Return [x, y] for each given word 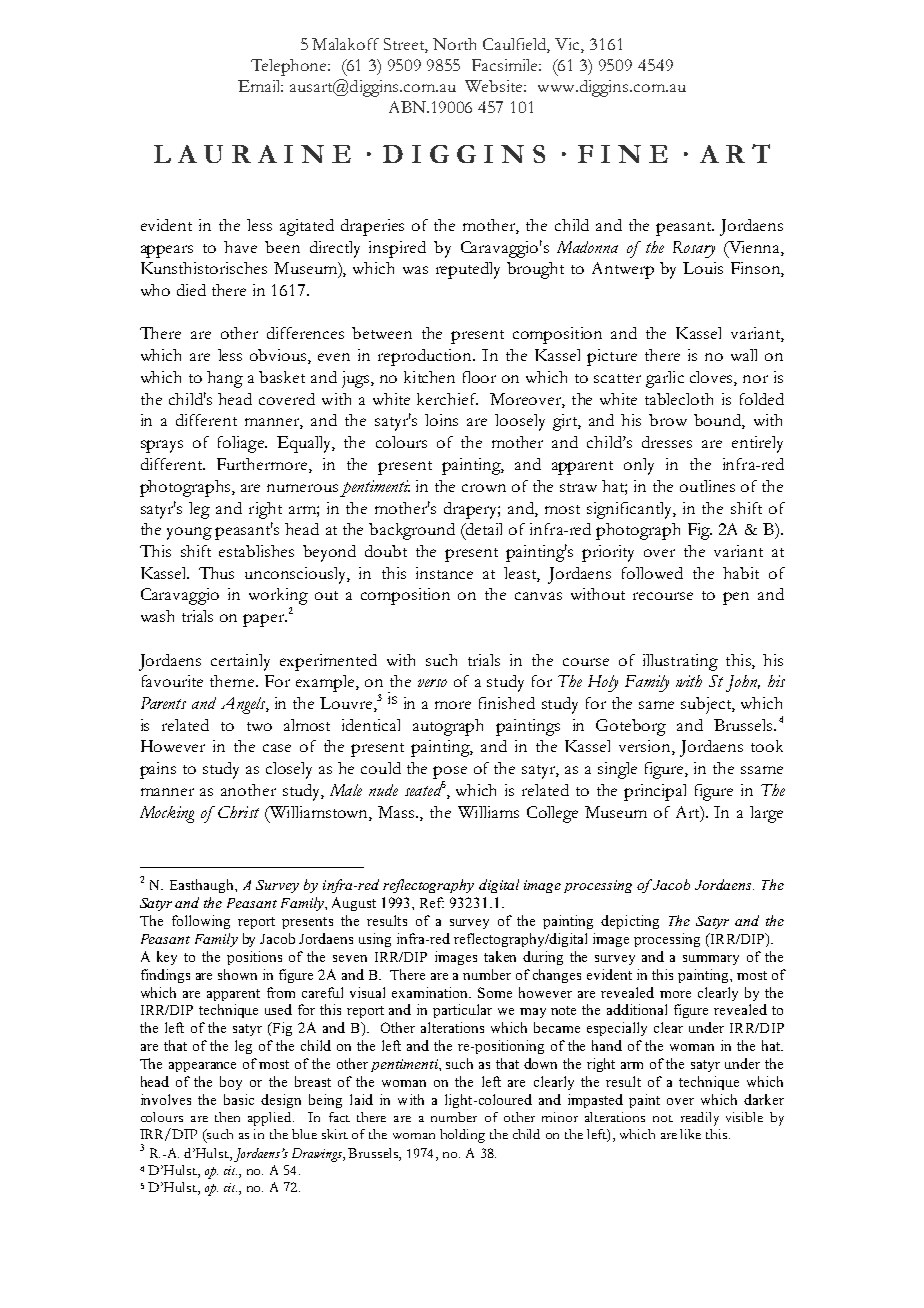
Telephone [290, 67]
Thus [216, 573]
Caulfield [516, 45]
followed [652, 573]
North [454, 44]
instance [444, 573]
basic [239, 1099]
